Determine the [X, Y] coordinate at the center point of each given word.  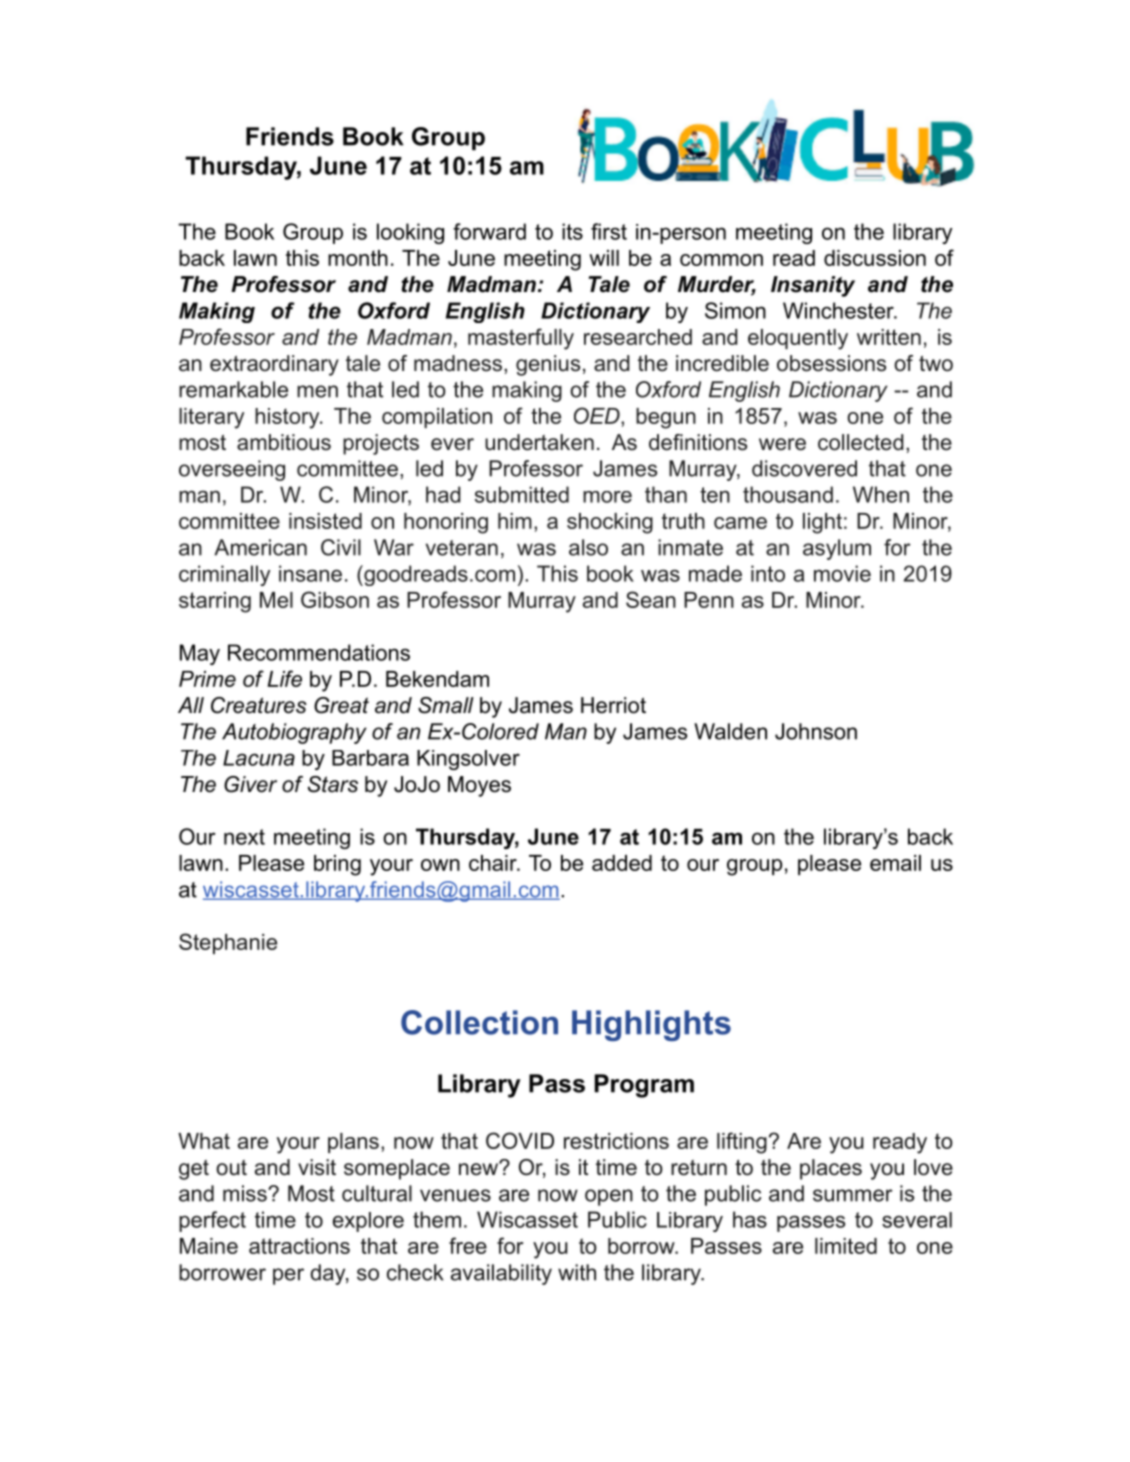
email [895, 863]
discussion [875, 258]
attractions [299, 1246]
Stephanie [228, 943]
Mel [276, 600]
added [622, 863]
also [588, 547]
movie [842, 573]
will [604, 258]
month [358, 258]
